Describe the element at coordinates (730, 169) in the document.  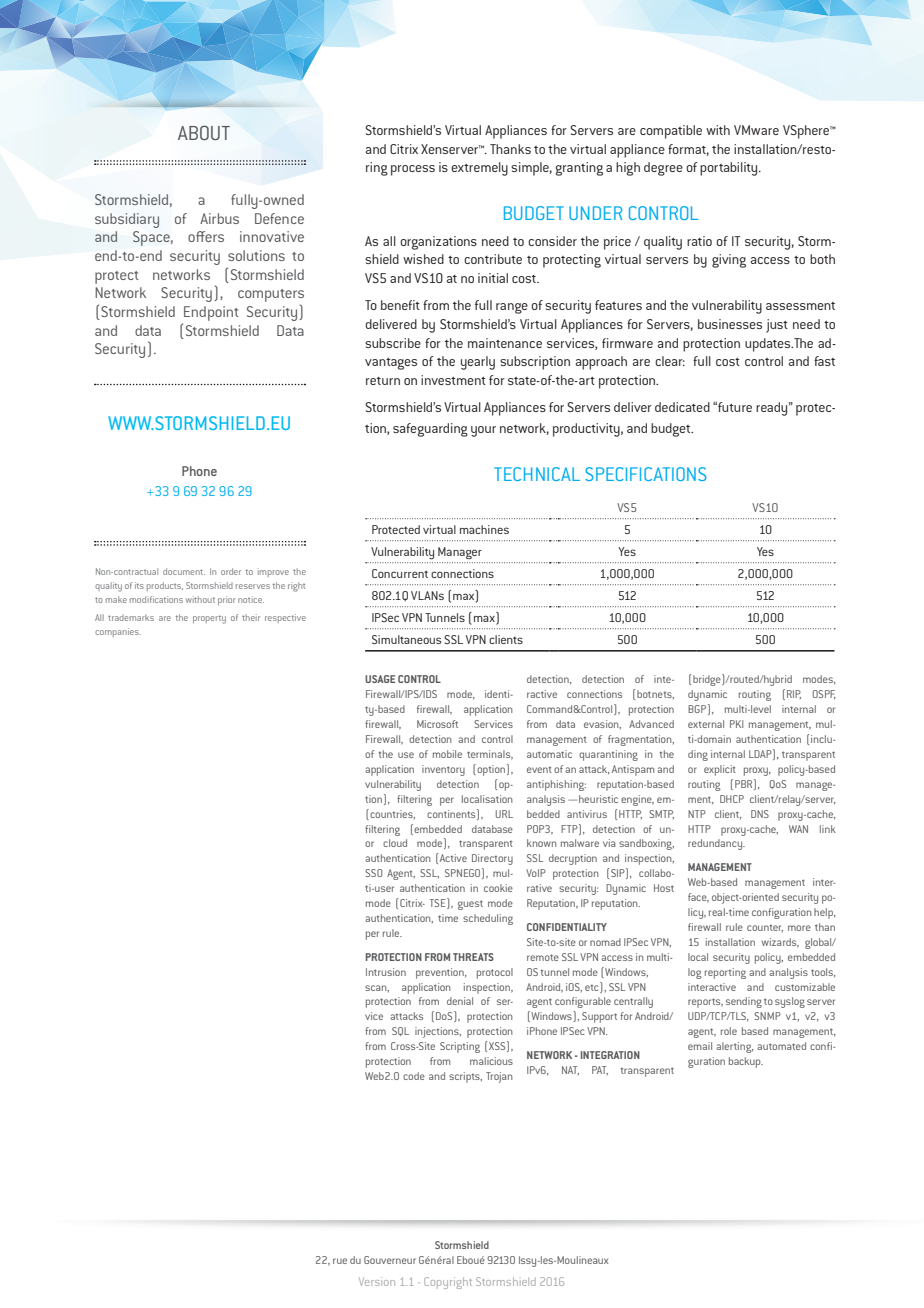
I see `portability` at that location.
